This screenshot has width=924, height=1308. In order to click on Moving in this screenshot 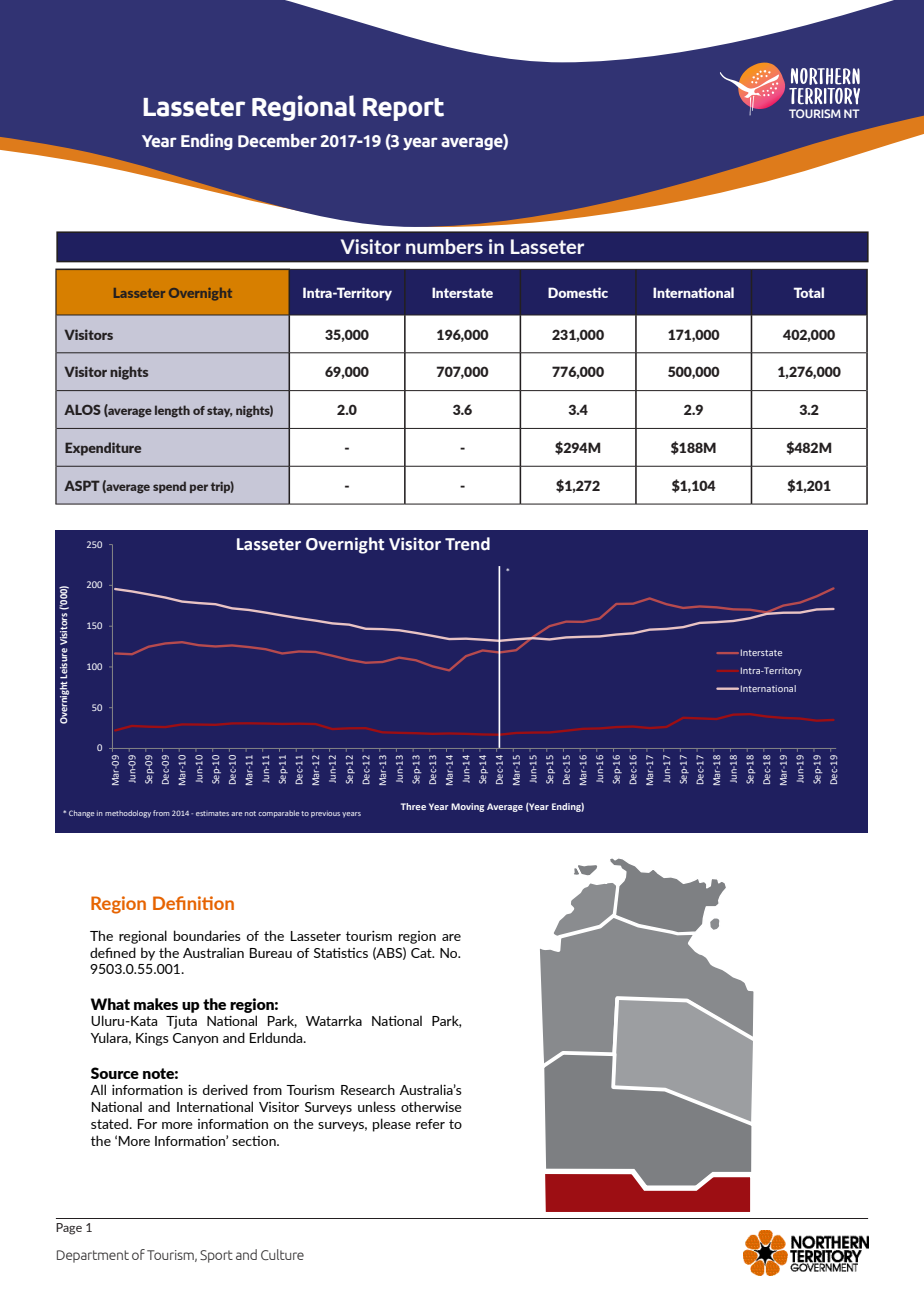, I will do `click(467, 807)`.
